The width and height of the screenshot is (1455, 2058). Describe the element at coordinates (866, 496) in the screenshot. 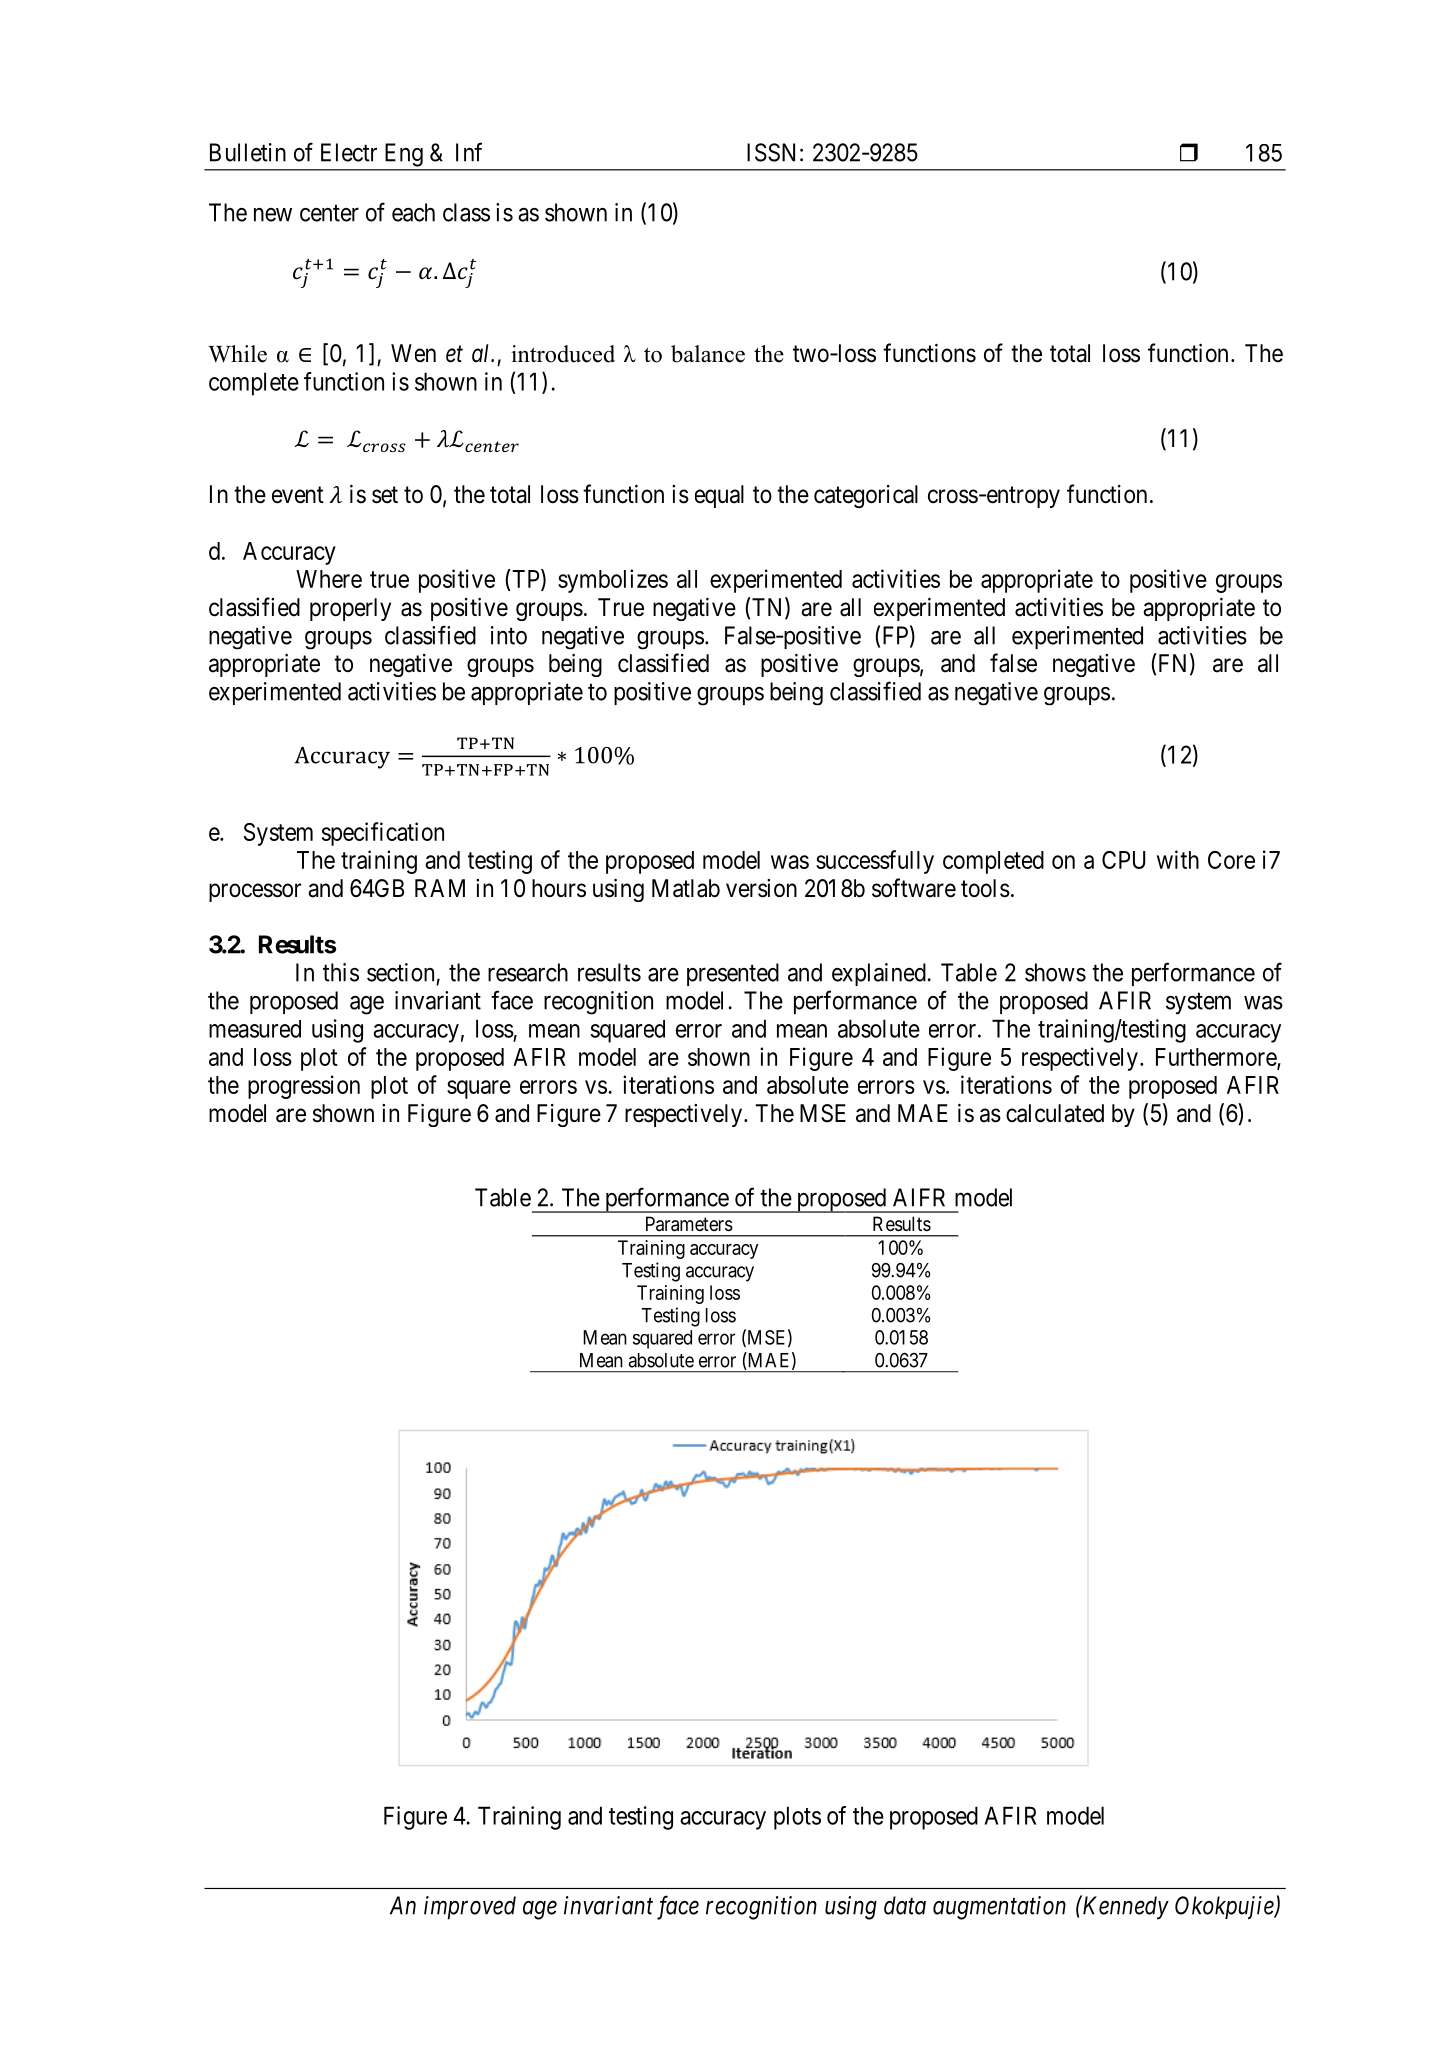

I see `categorical` at that location.
